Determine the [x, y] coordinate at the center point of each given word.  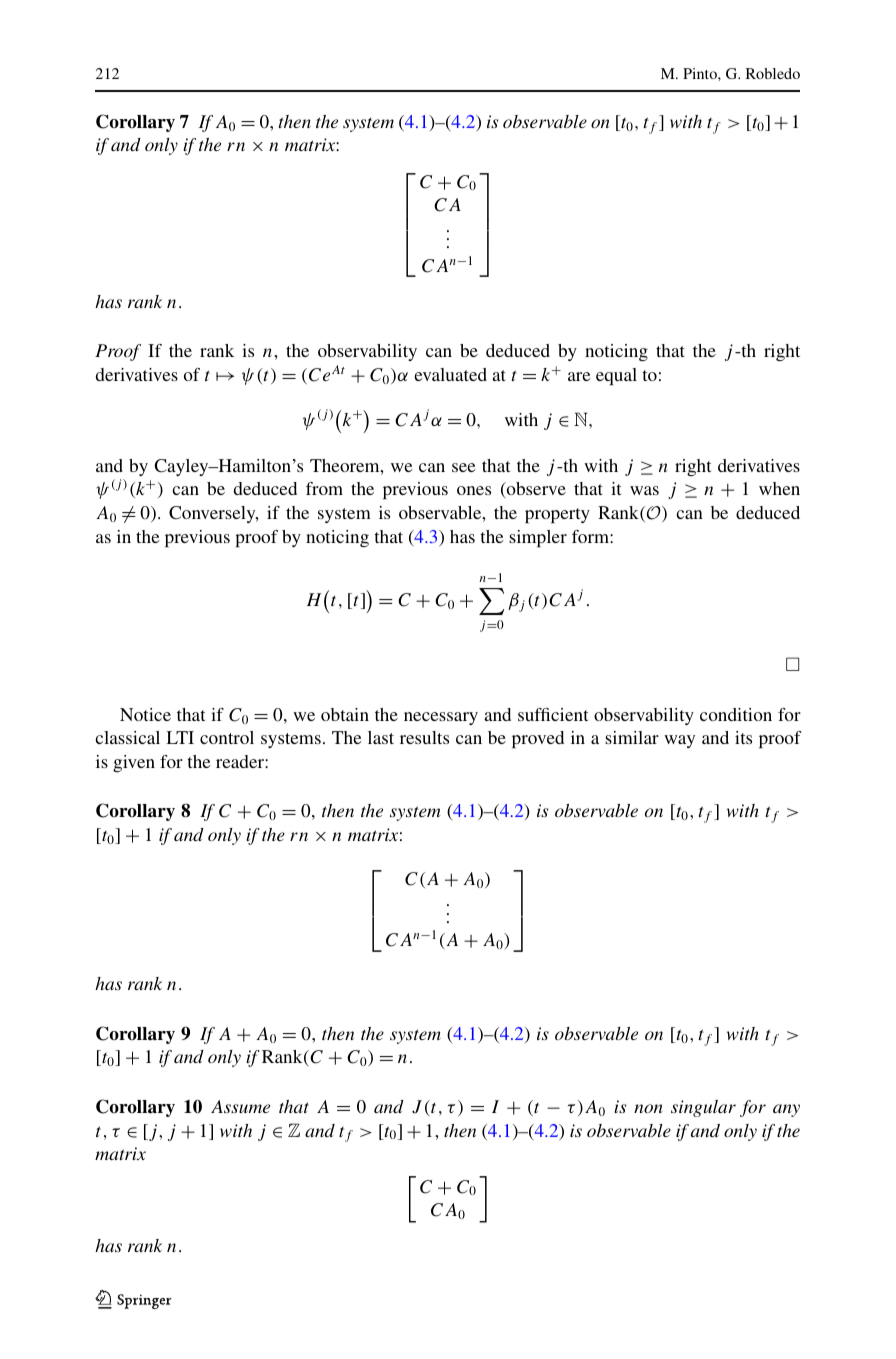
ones [474, 490]
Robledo [773, 73]
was [644, 490]
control [227, 737]
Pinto [701, 73]
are [579, 376]
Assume [240, 1106]
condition [736, 714]
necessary [441, 718]
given [134, 763]
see [464, 467]
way [679, 741]
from [324, 488]
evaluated [450, 374]
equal [616, 376]
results [424, 737]
